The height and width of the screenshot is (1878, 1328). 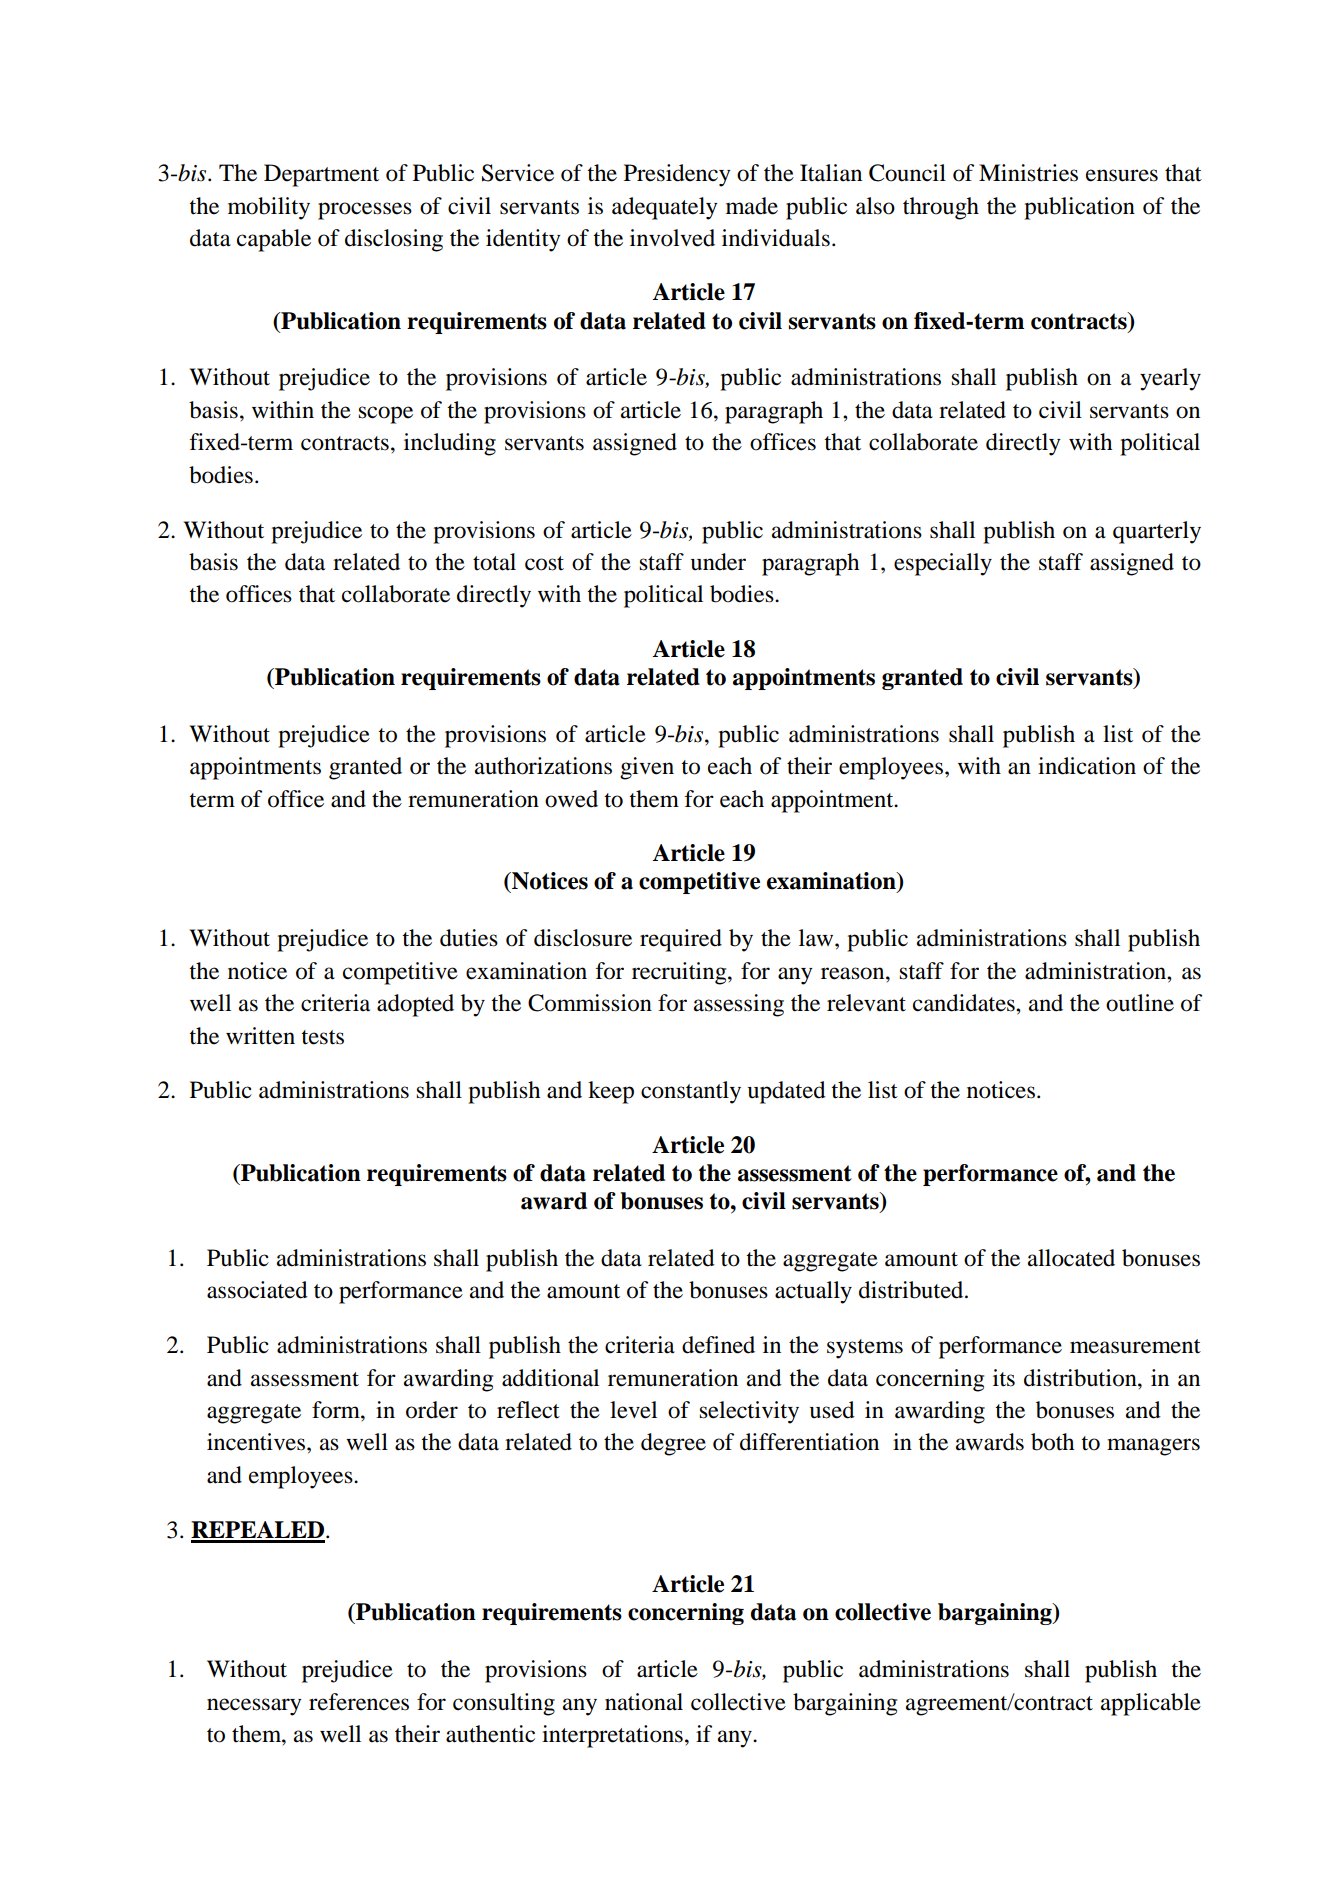 I want to click on distribution, so click(x=1081, y=1378).
